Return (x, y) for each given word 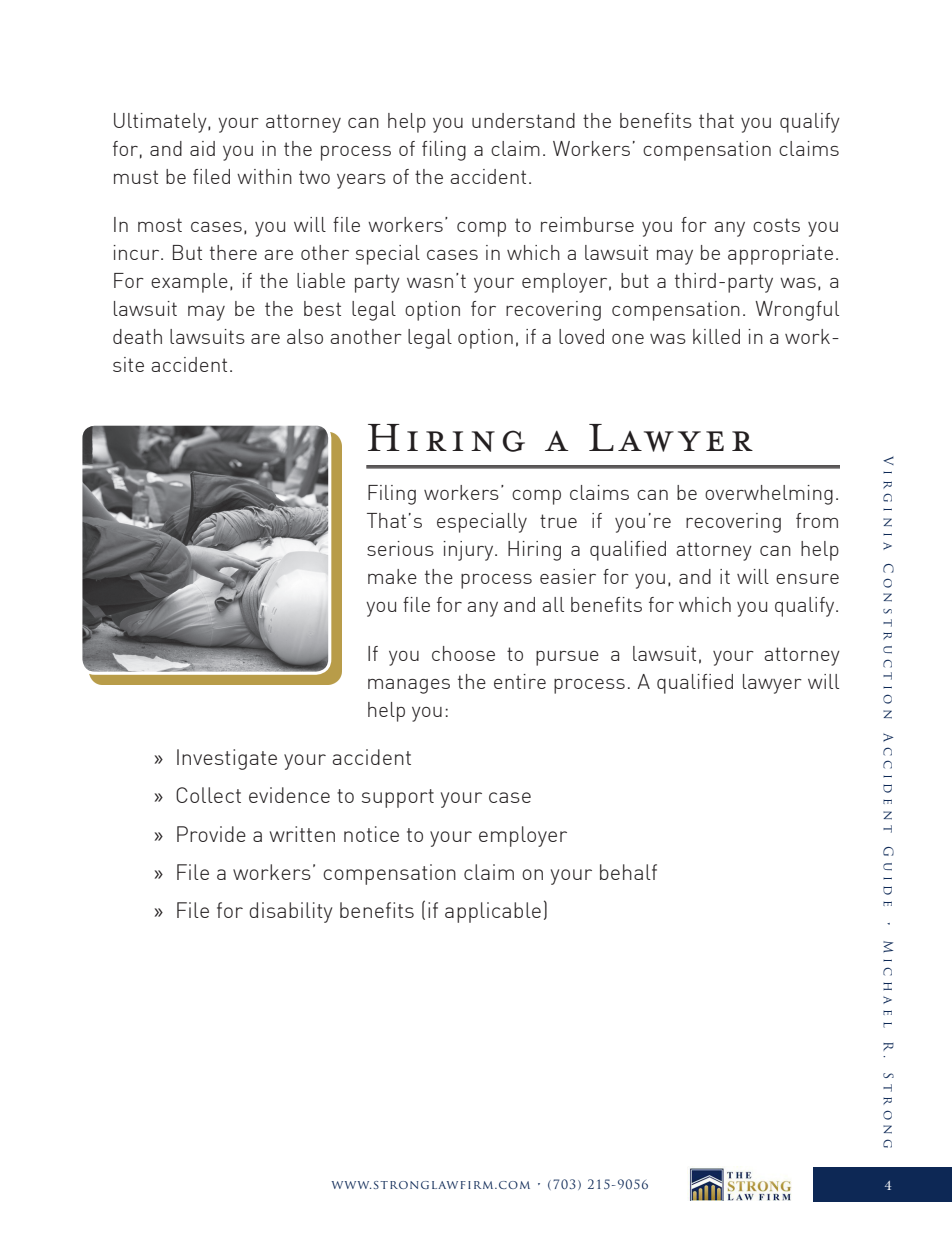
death (137, 336)
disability (290, 912)
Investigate (227, 759)
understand (523, 120)
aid (202, 148)
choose (463, 653)
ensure (807, 579)
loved (581, 336)
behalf (628, 872)
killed (716, 336)
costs (776, 225)
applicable (493, 912)
